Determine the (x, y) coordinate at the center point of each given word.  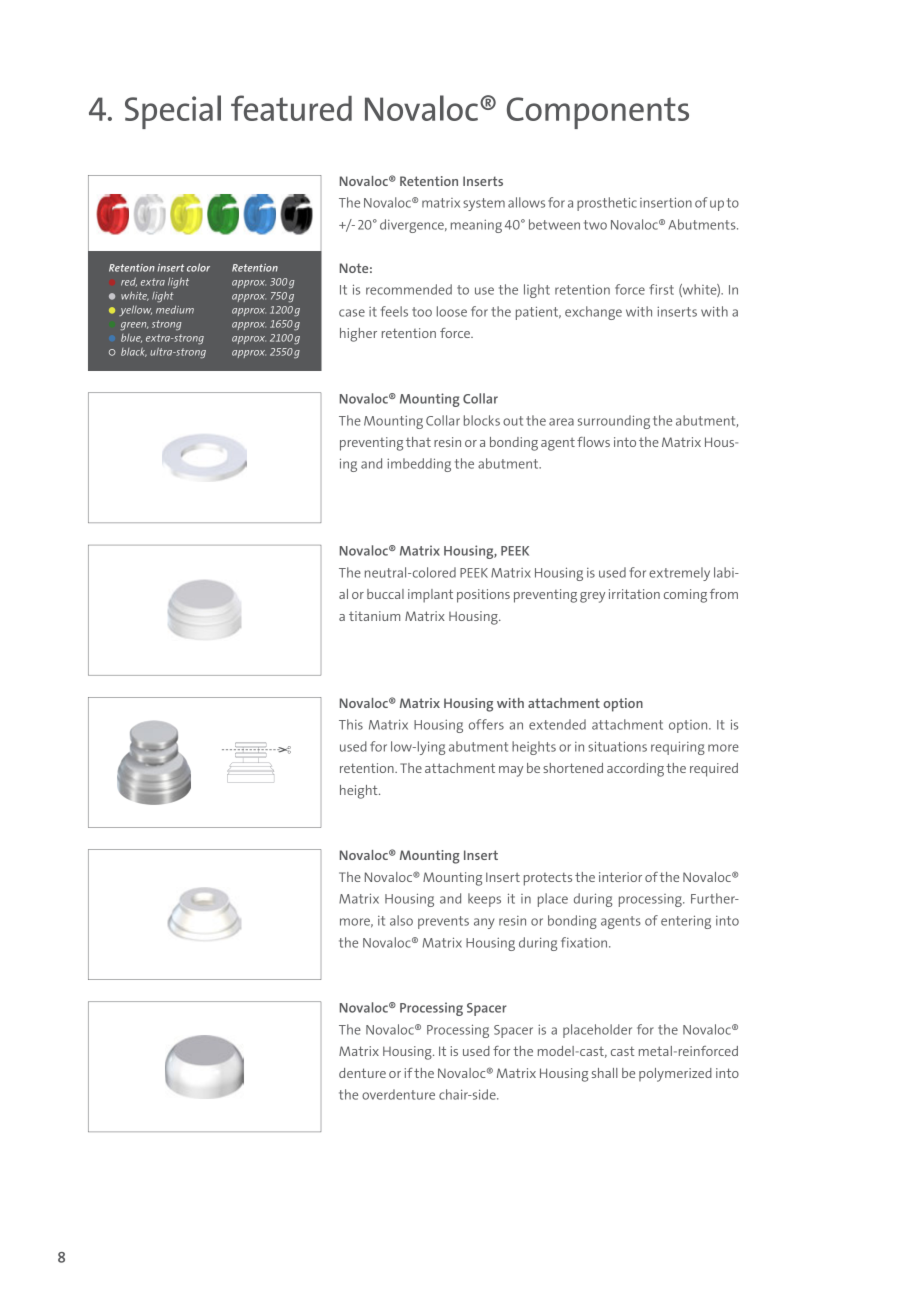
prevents (443, 922)
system (484, 204)
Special (173, 112)
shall (605, 1073)
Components (598, 113)
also (401, 920)
